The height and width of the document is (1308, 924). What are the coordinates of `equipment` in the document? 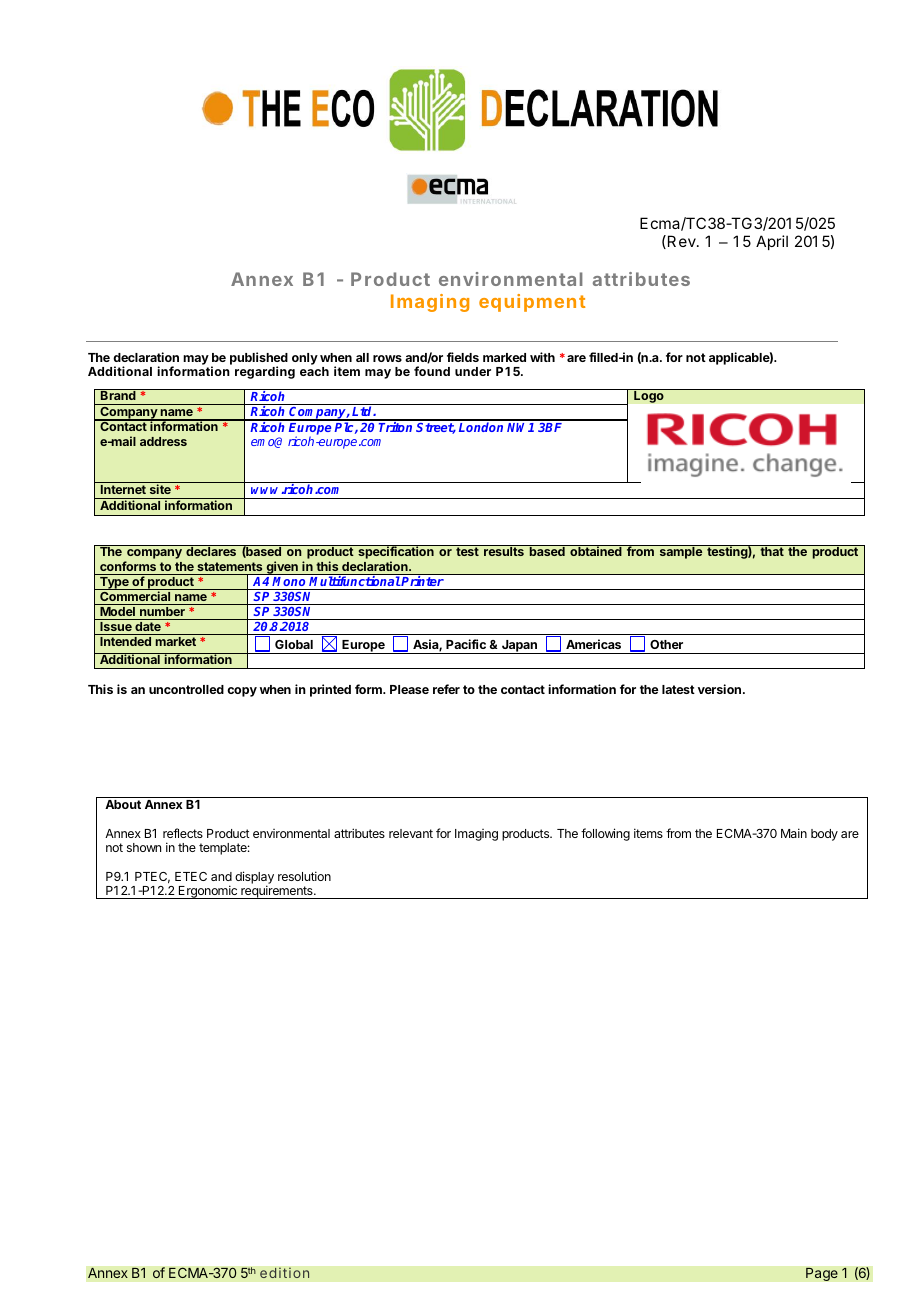 It's located at (532, 303).
